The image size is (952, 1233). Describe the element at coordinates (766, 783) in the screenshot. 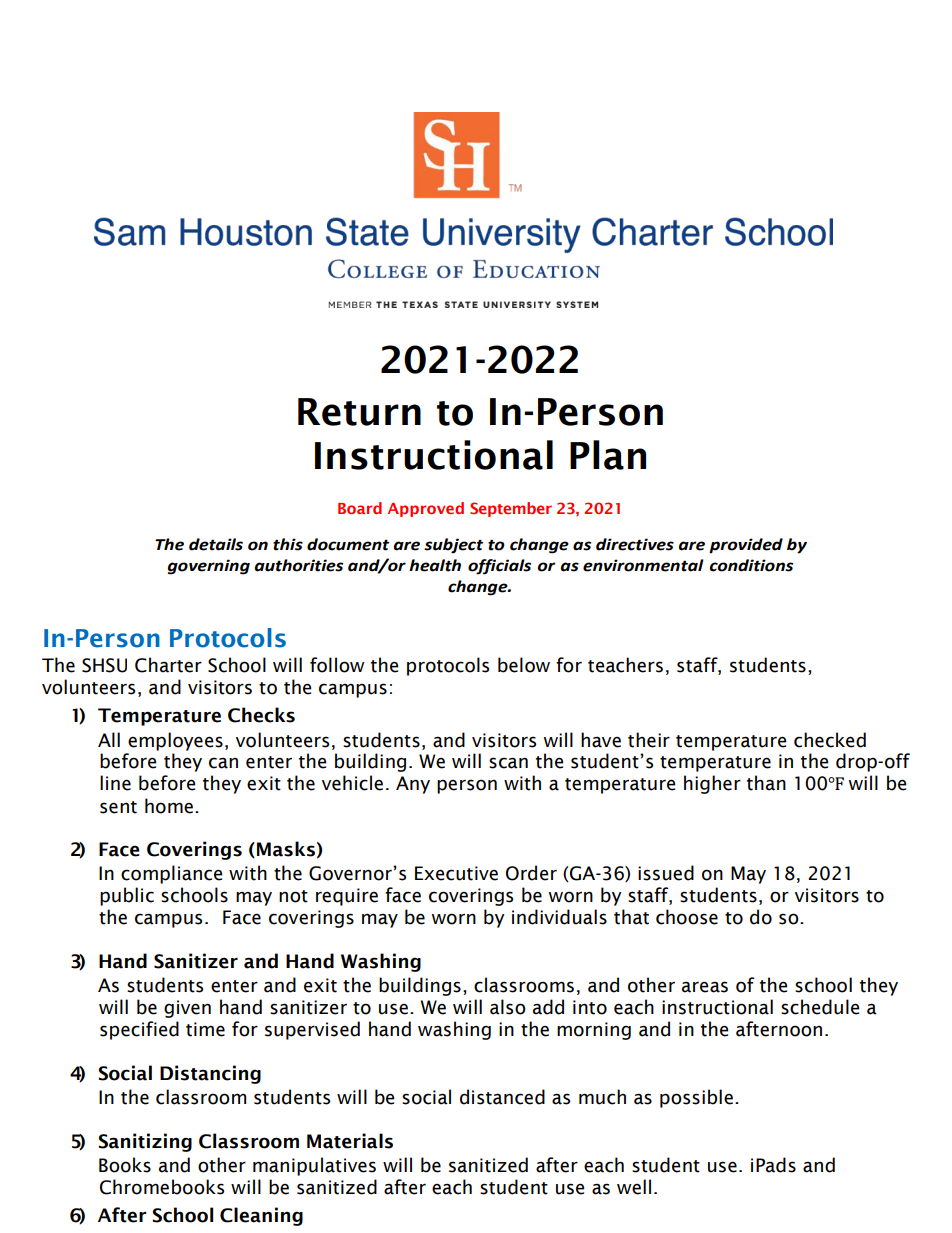

I see `than` at that location.
